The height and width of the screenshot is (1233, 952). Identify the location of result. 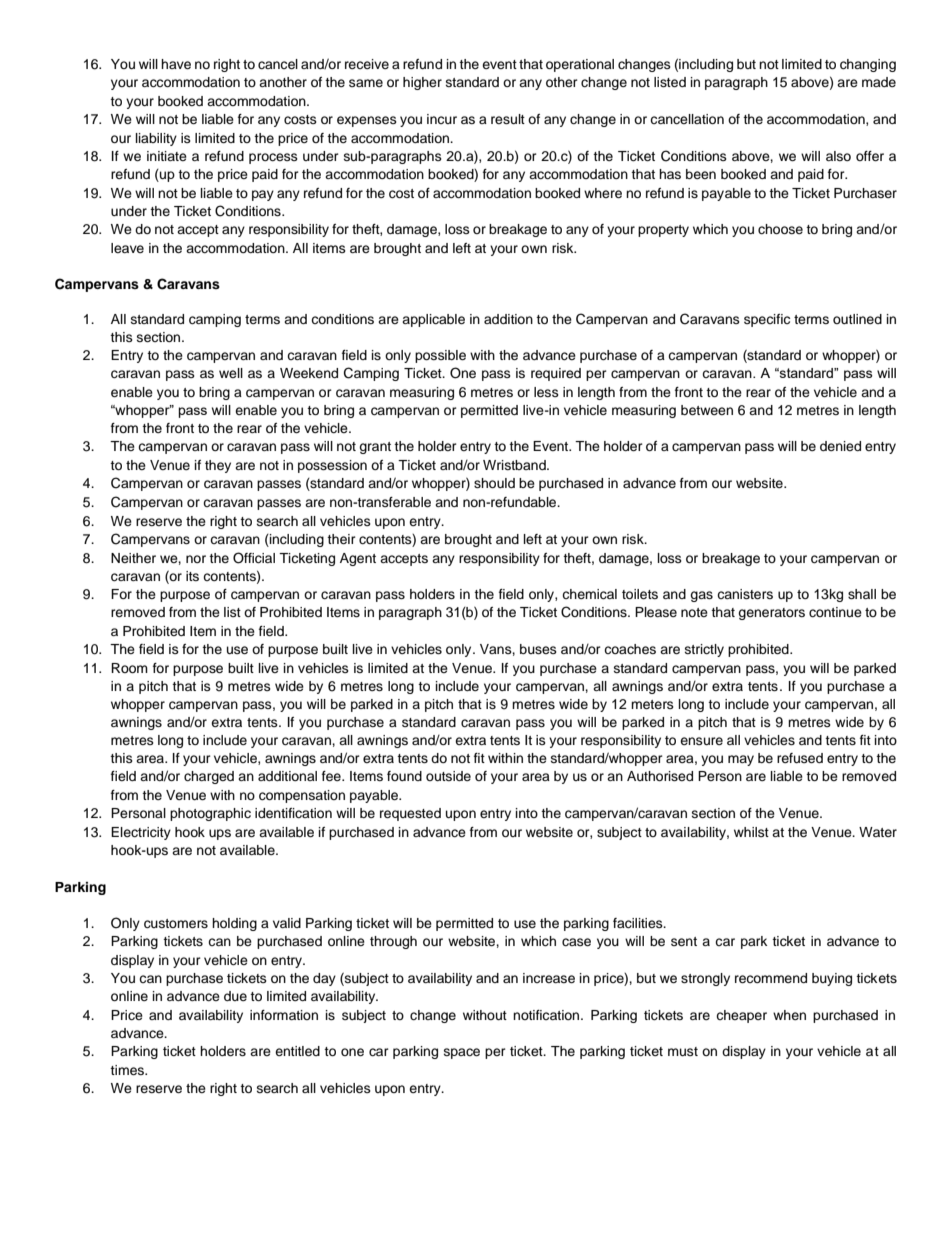
(508, 119).
